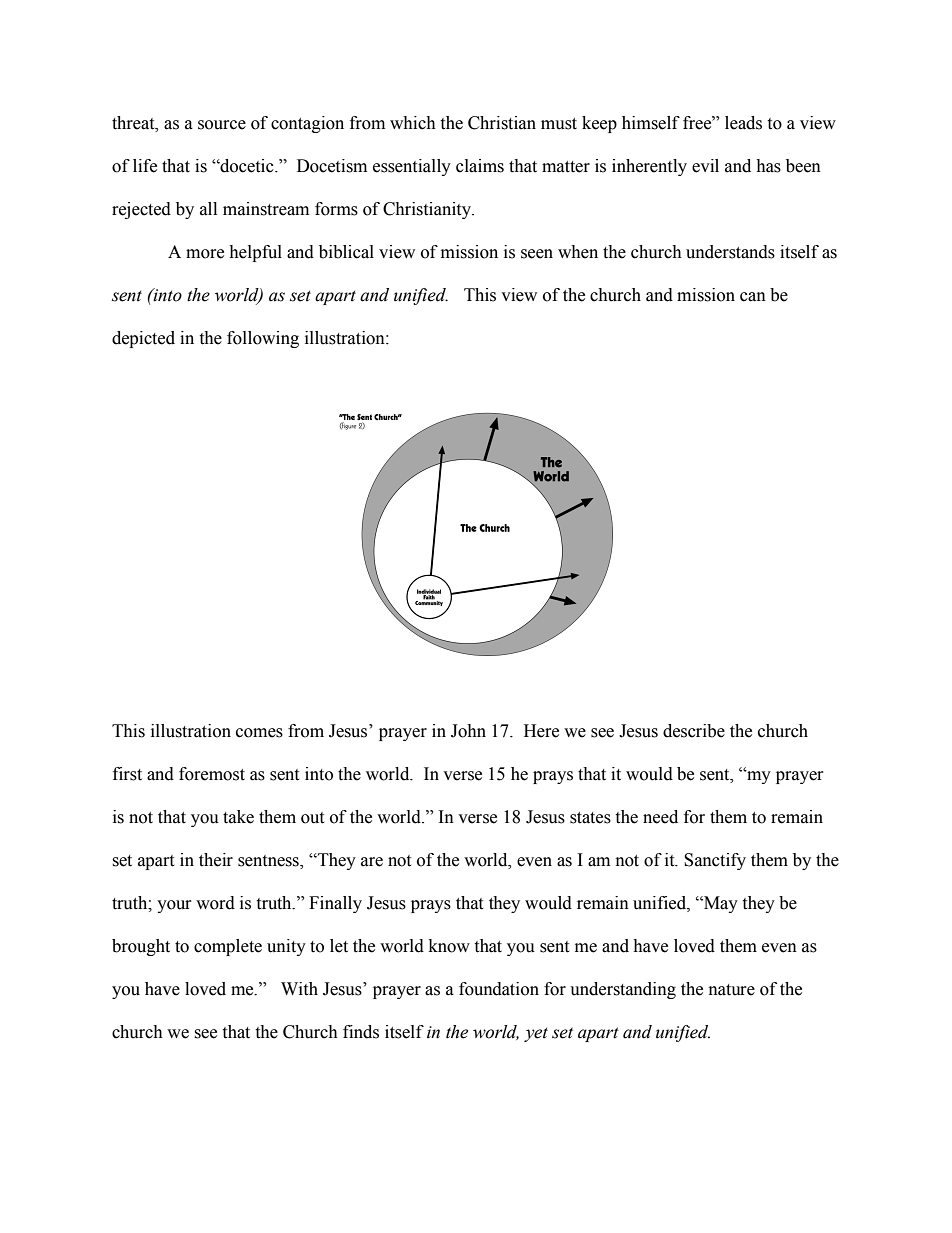 The width and height of the document is (952, 1233). What do you see at coordinates (228, 947) in the document?
I see `complete` at bounding box center [228, 947].
